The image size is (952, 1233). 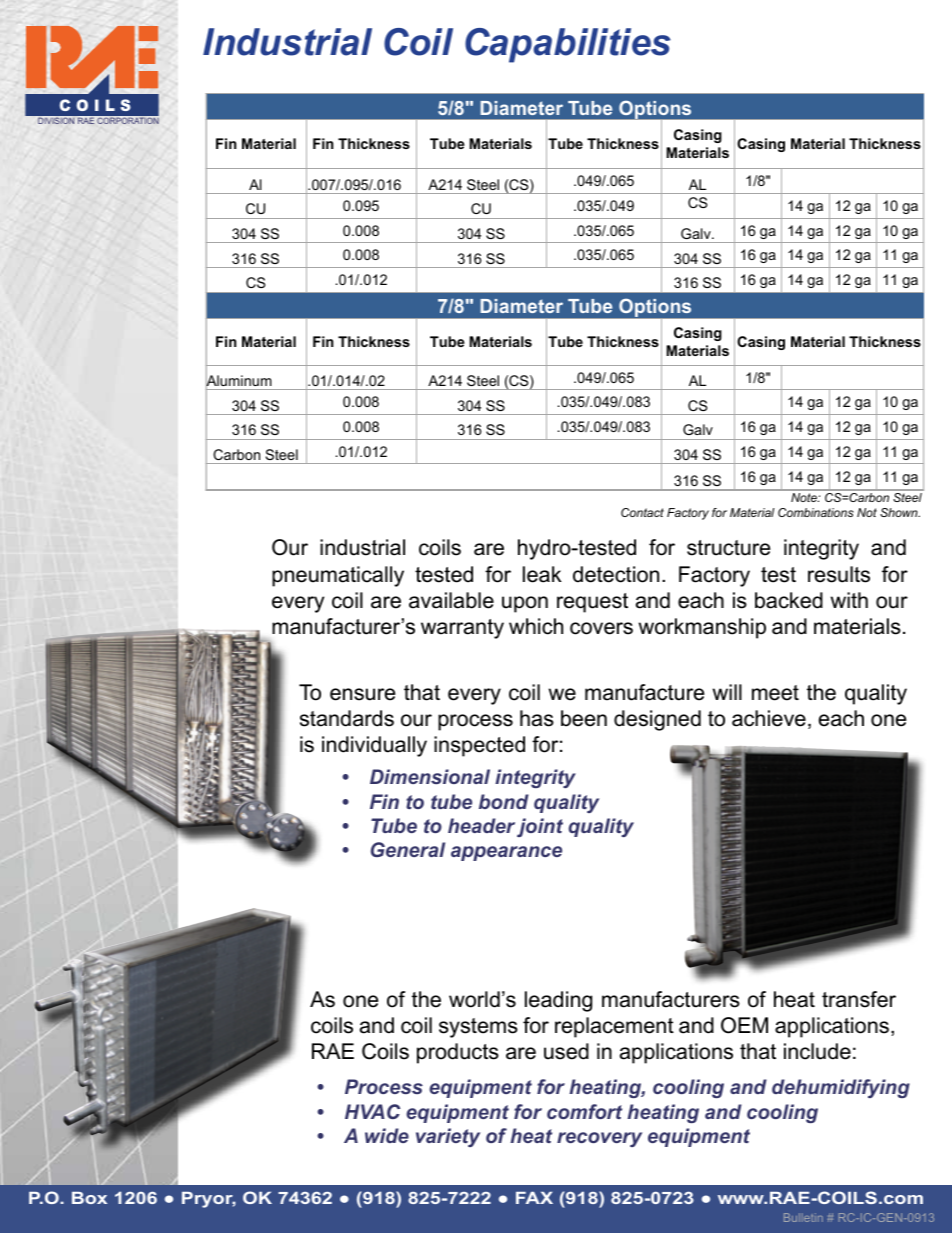 What do you see at coordinates (859, 999) in the screenshot?
I see `transfer` at bounding box center [859, 999].
